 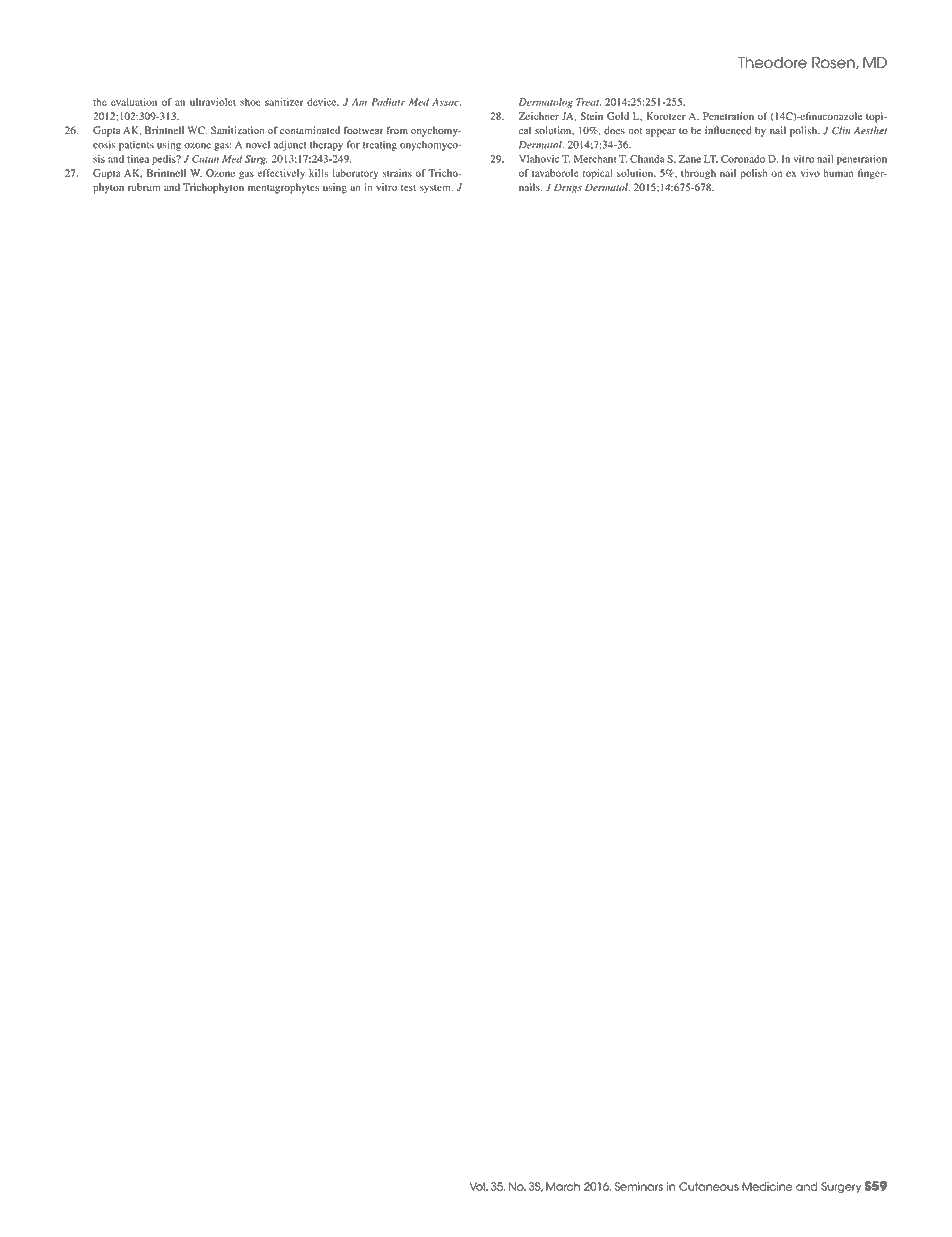 What do you see at coordinates (698, 174) in the screenshot?
I see `through` at bounding box center [698, 174].
